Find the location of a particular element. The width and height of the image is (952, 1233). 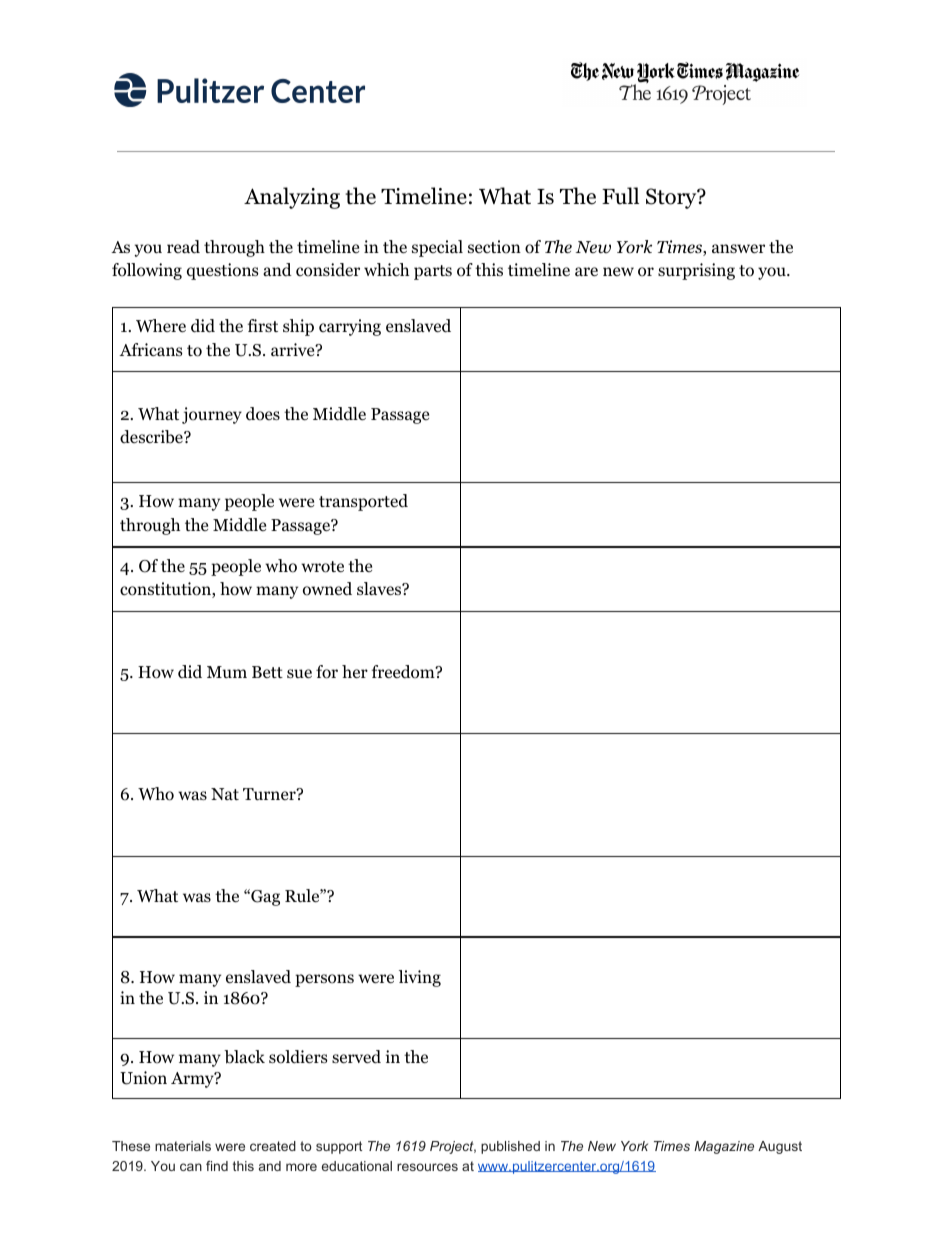

materials is located at coordinates (183, 1146).
